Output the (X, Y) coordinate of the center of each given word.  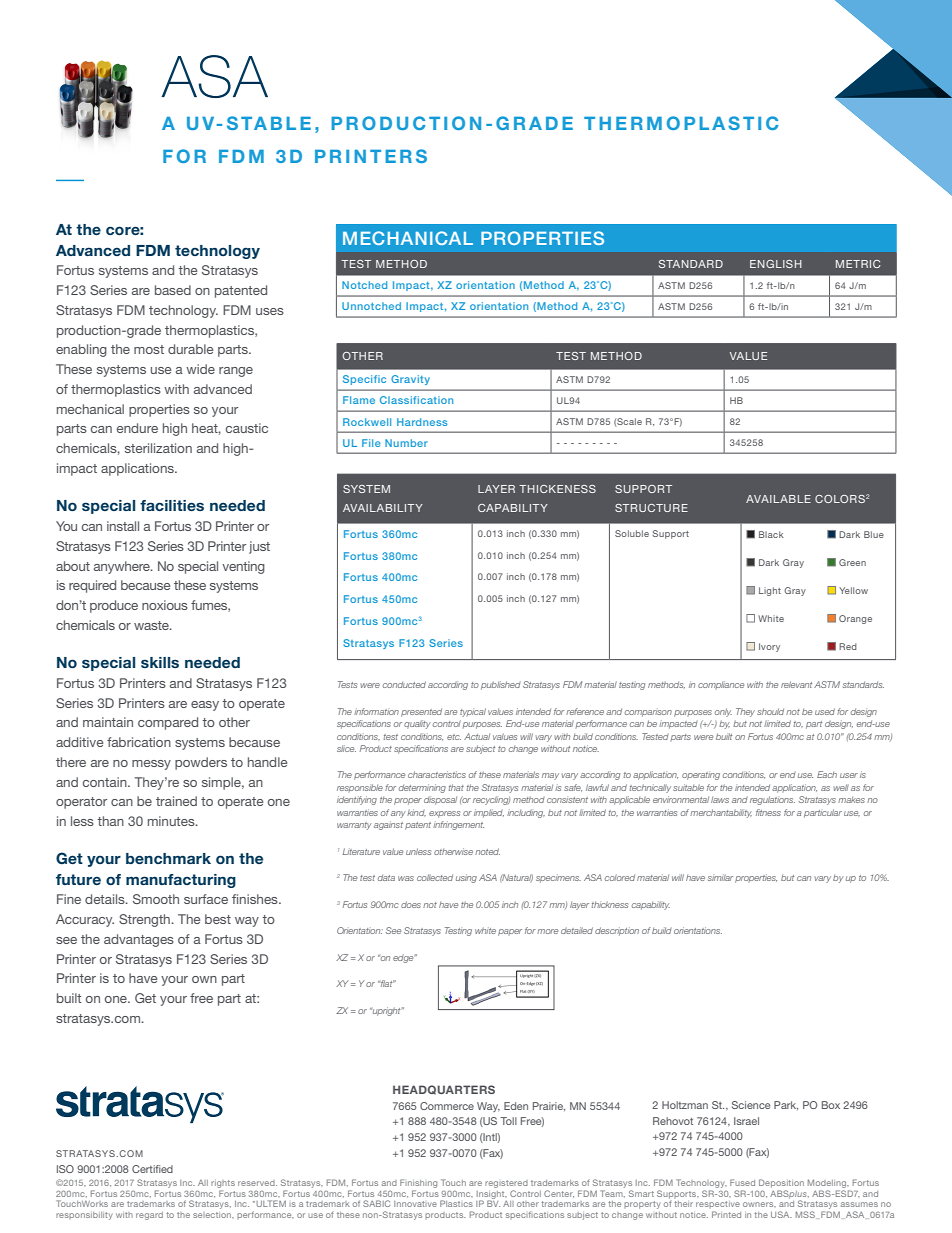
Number (406, 443)
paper (510, 932)
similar (720, 877)
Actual (477, 736)
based (173, 290)
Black (771, 534)
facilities (172, 505)
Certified (152, 1169)
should (770, 711)
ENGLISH (776, 264)
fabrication (139, 742)
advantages (139, 940)
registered (506, 1184)
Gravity (410, 380)
